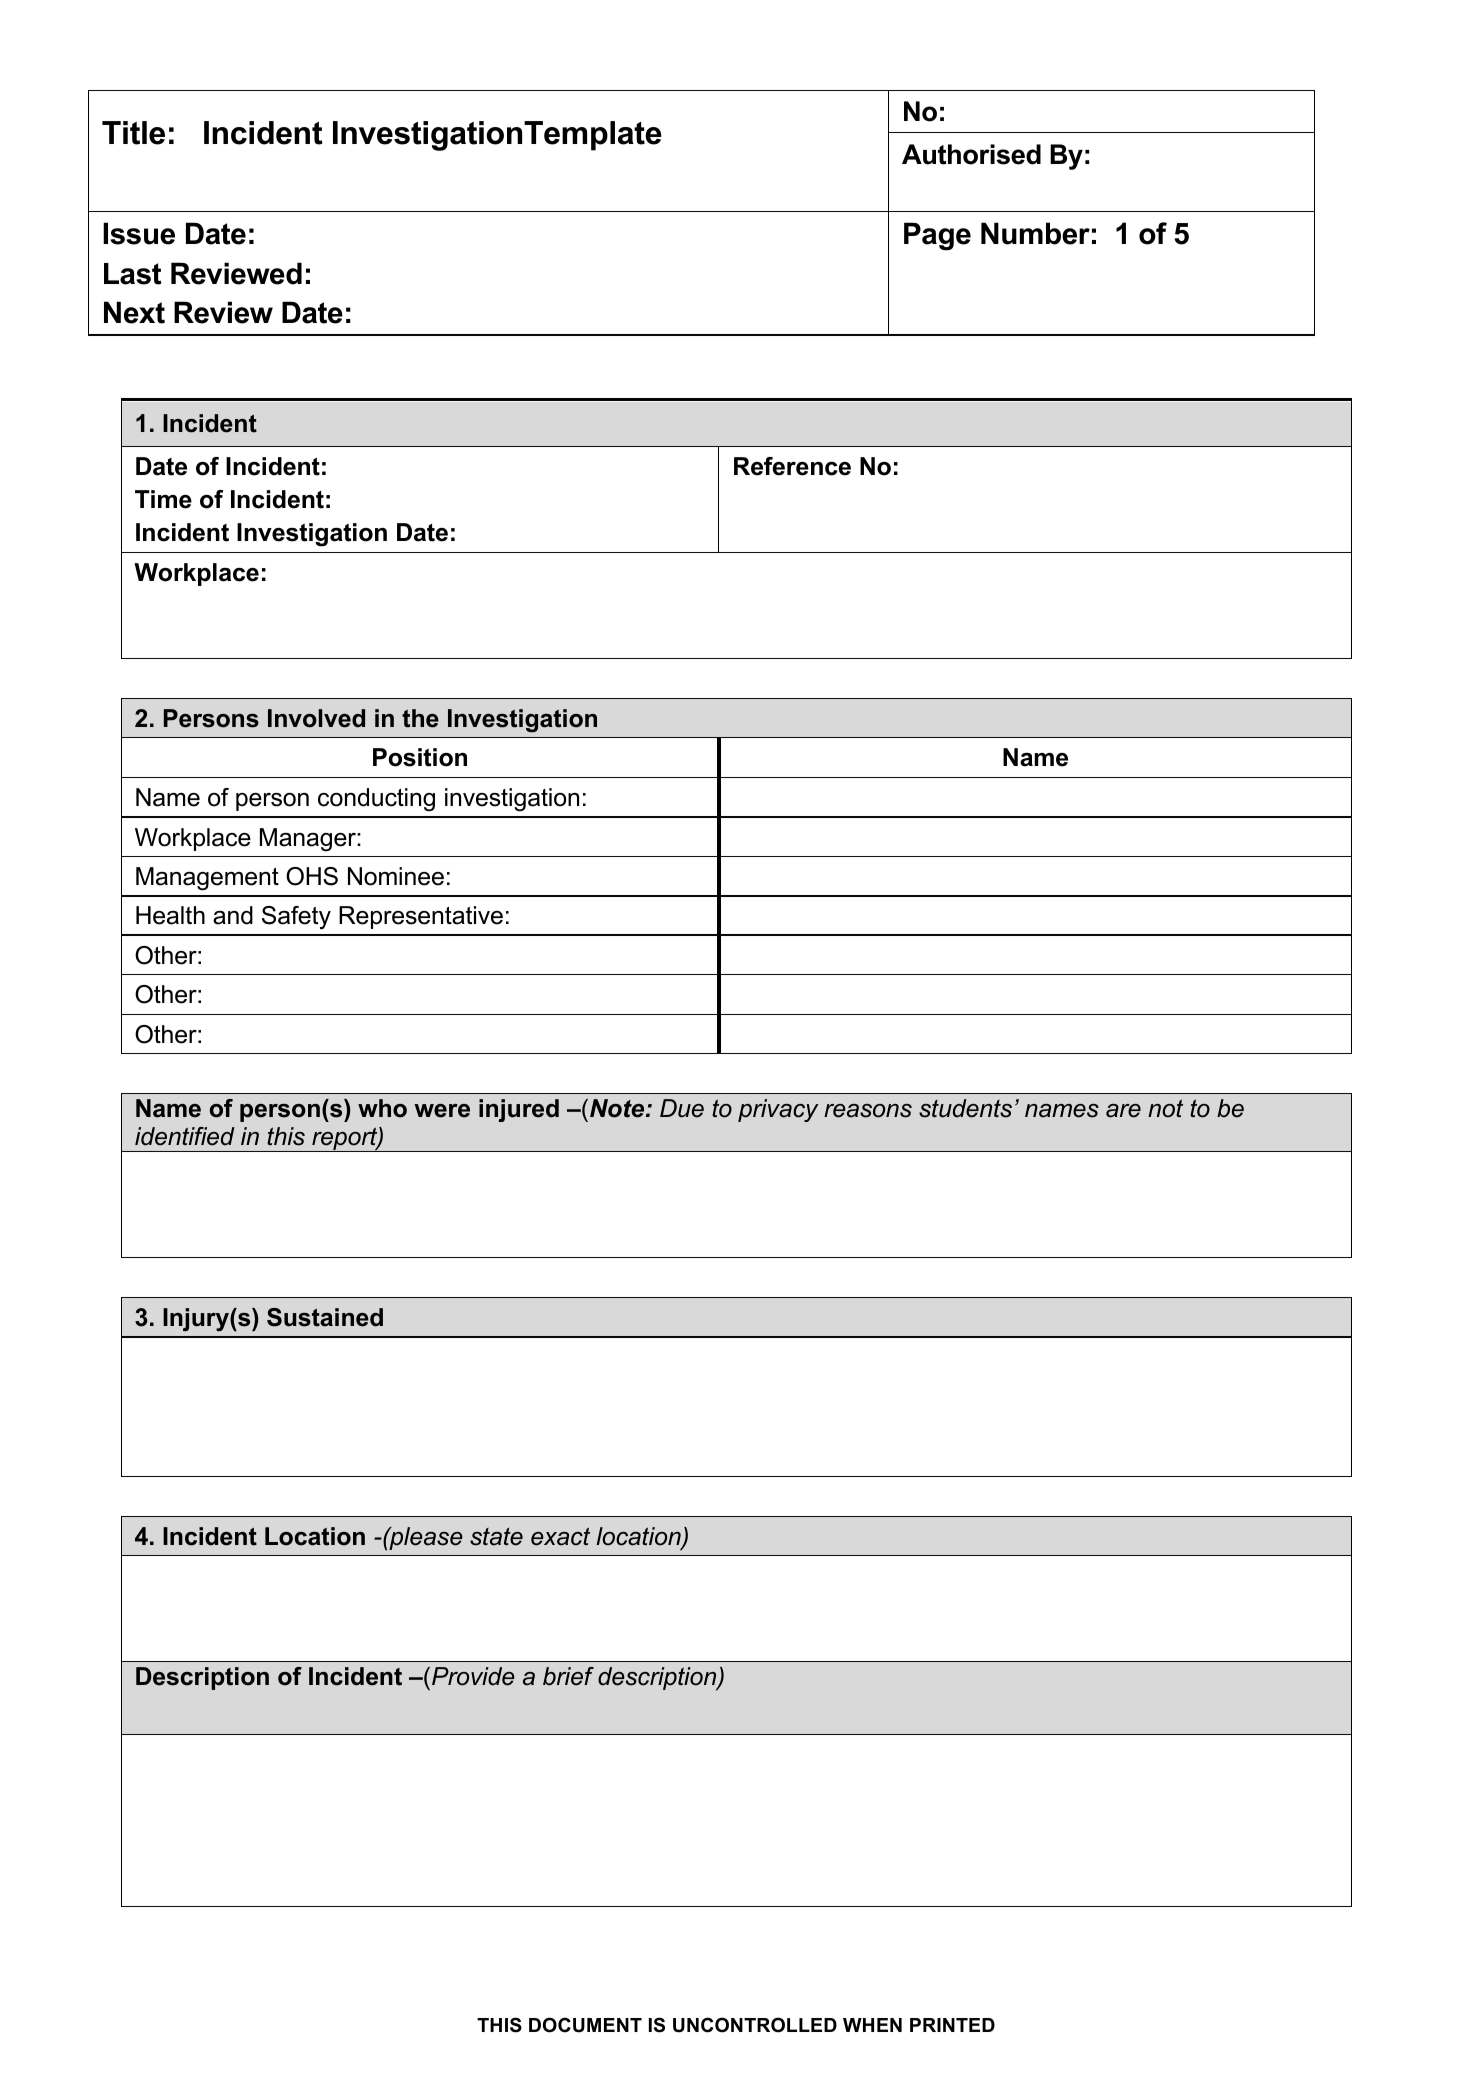 The width and height of the image is (1471, 2080). Describe the element at coordinates (965, 1108) in the image. I see `students` at that location.
